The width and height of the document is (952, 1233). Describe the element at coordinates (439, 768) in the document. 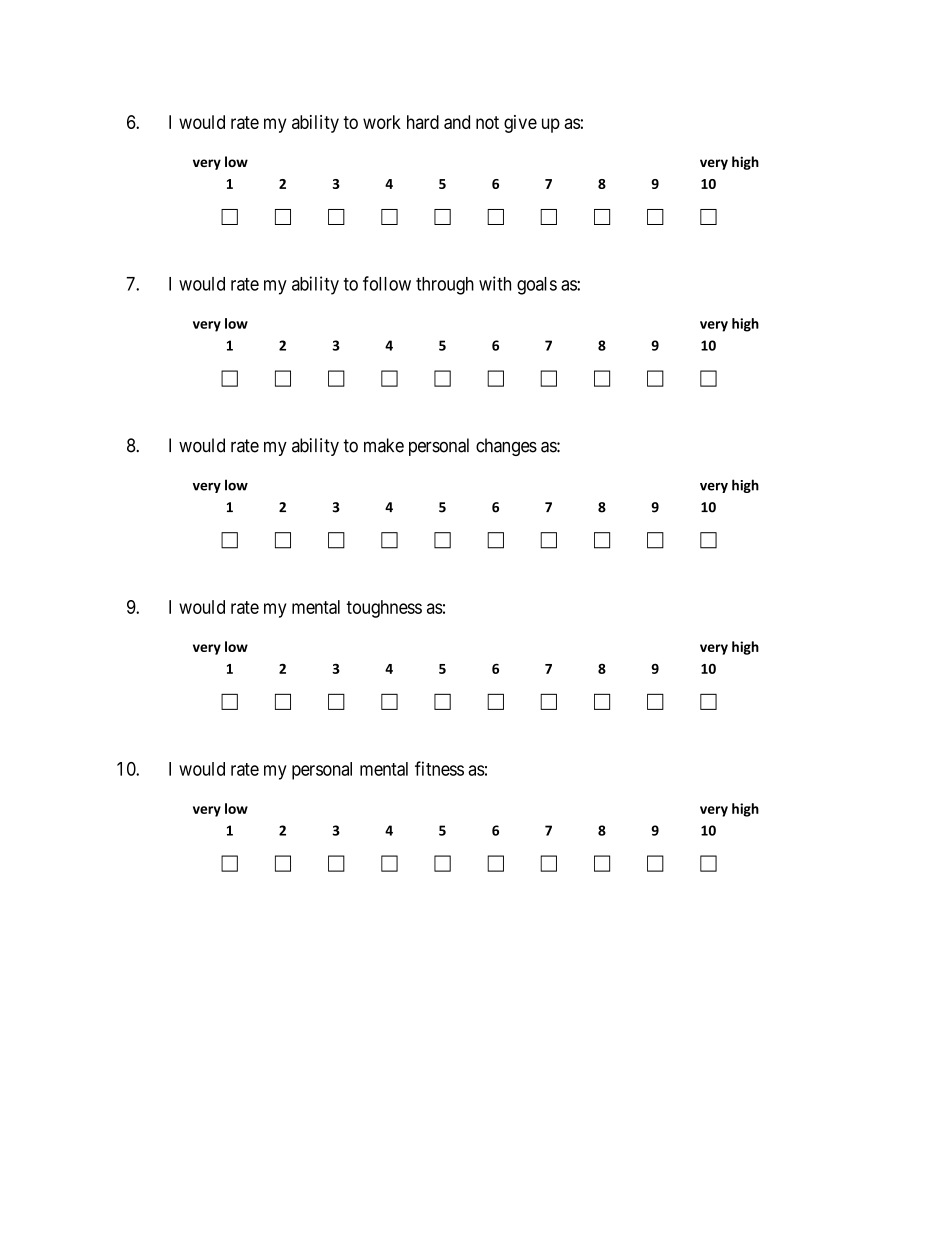

I see `fitness` at that location.
